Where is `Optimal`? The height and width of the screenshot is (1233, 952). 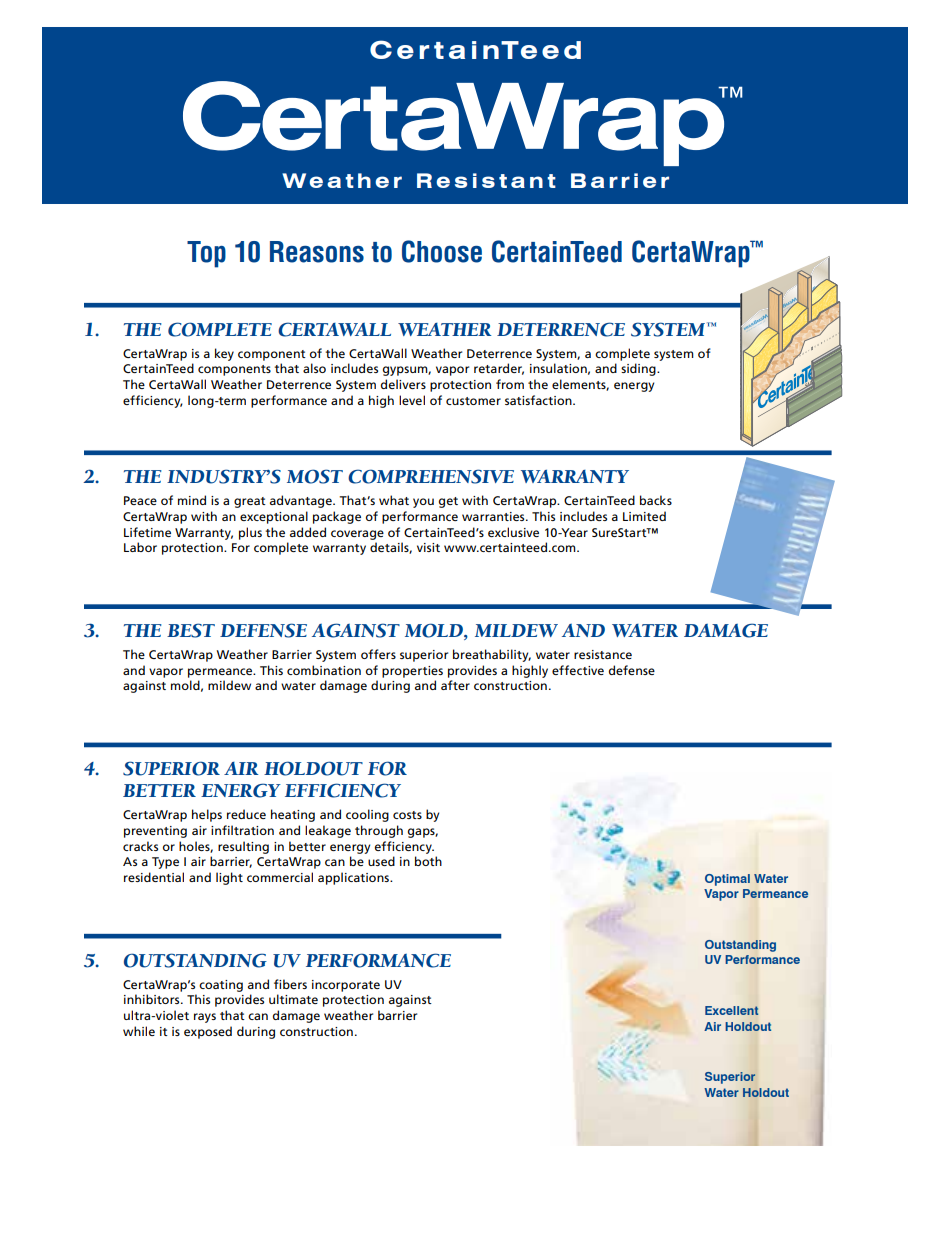
Optimal is located at coordinates (727, 880).
